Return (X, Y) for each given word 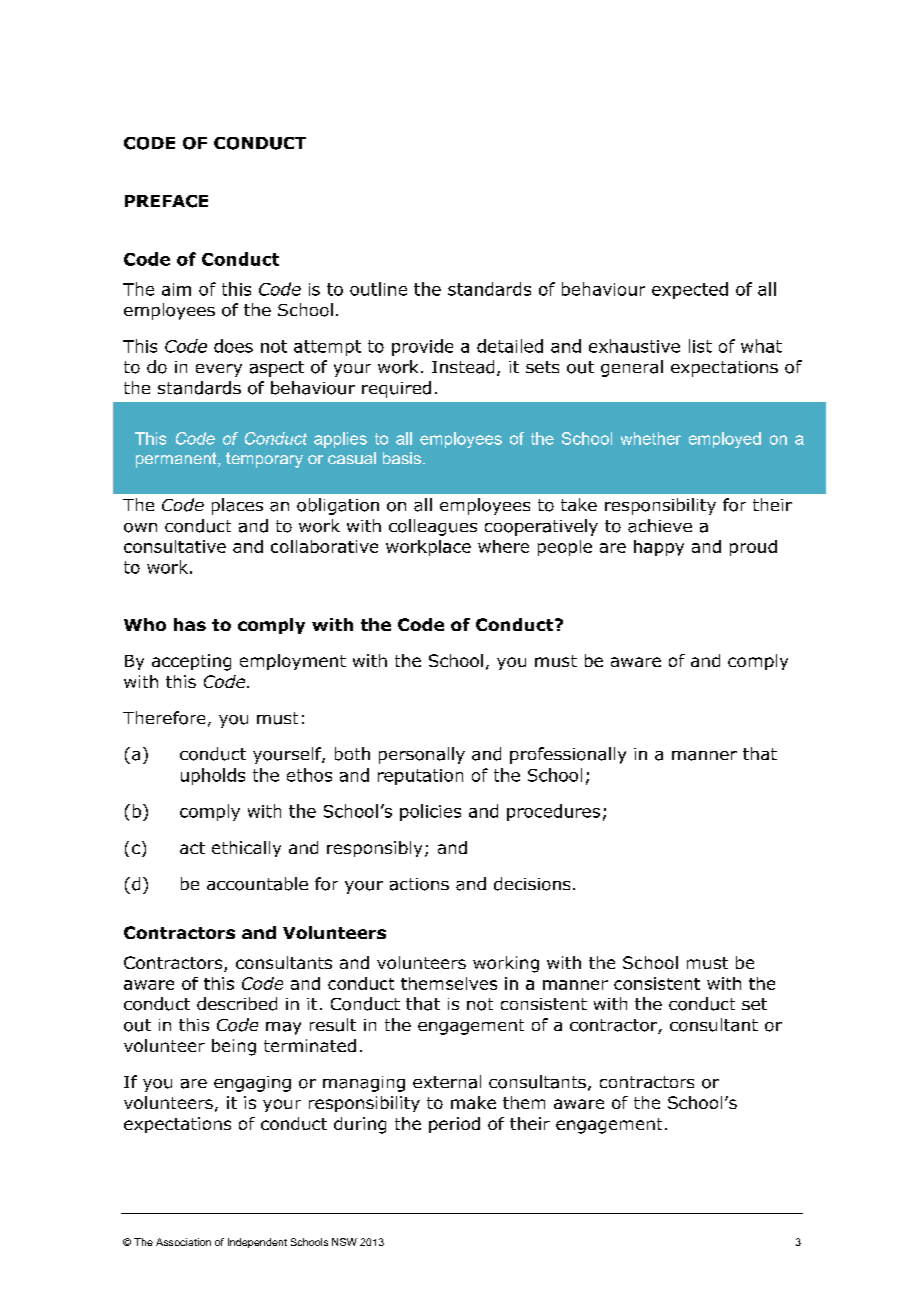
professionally (568, 755)
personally (422, 755)
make (473, 1102)
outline (378, 289)
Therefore (164, 718)
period (454, 1125)
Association (183, 1242)
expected (690, 290)
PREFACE (166, 201)
